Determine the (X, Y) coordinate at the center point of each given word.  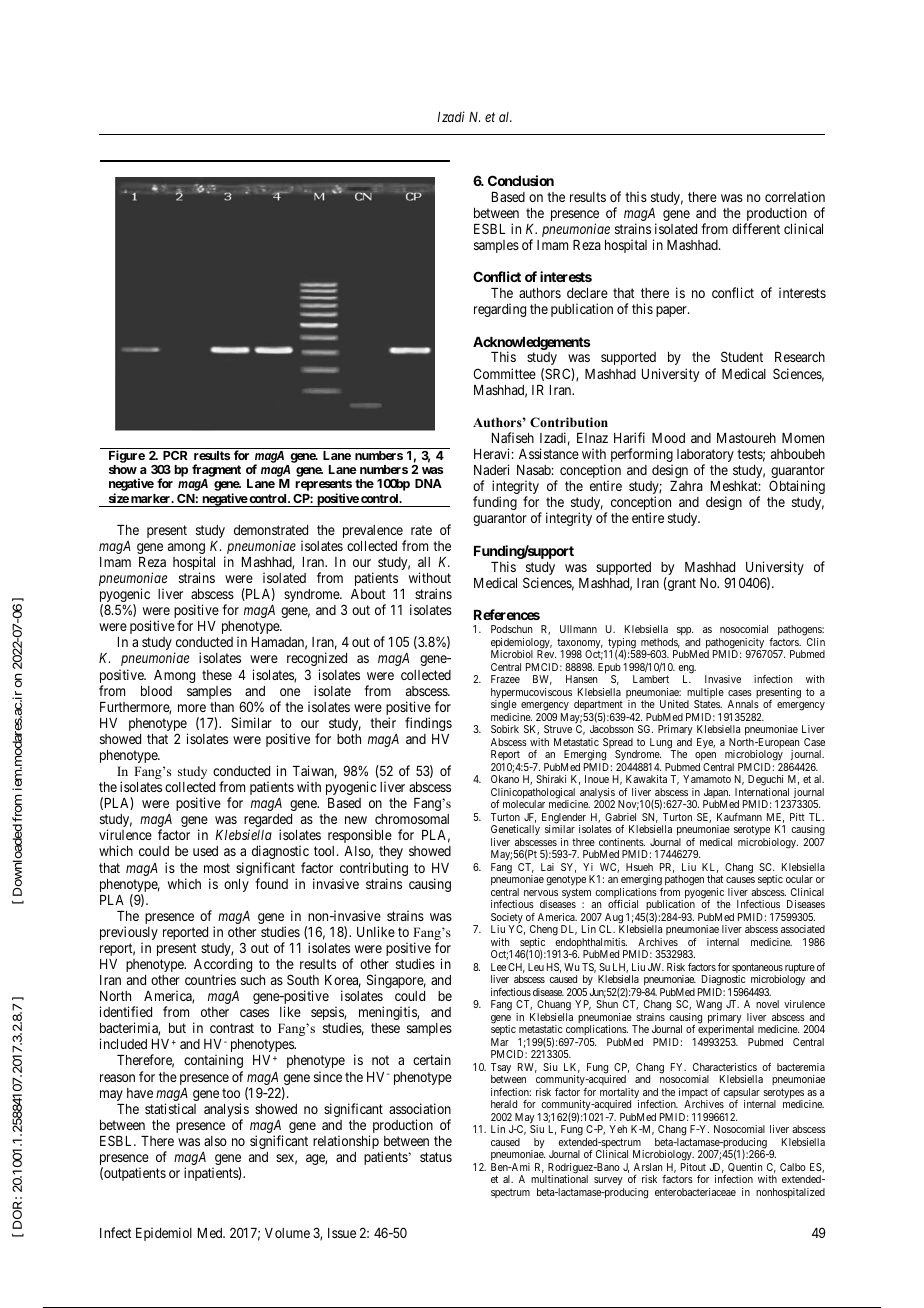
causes (740, 880)
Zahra (686, 486)
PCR (175, 455)
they (391, 852)
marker (152, 498)
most (217, 868)
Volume (287, 1233)
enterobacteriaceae (695, 1192)
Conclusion (521, 180)
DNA (428, 483)
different (756, 228)
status (436, 1157)
